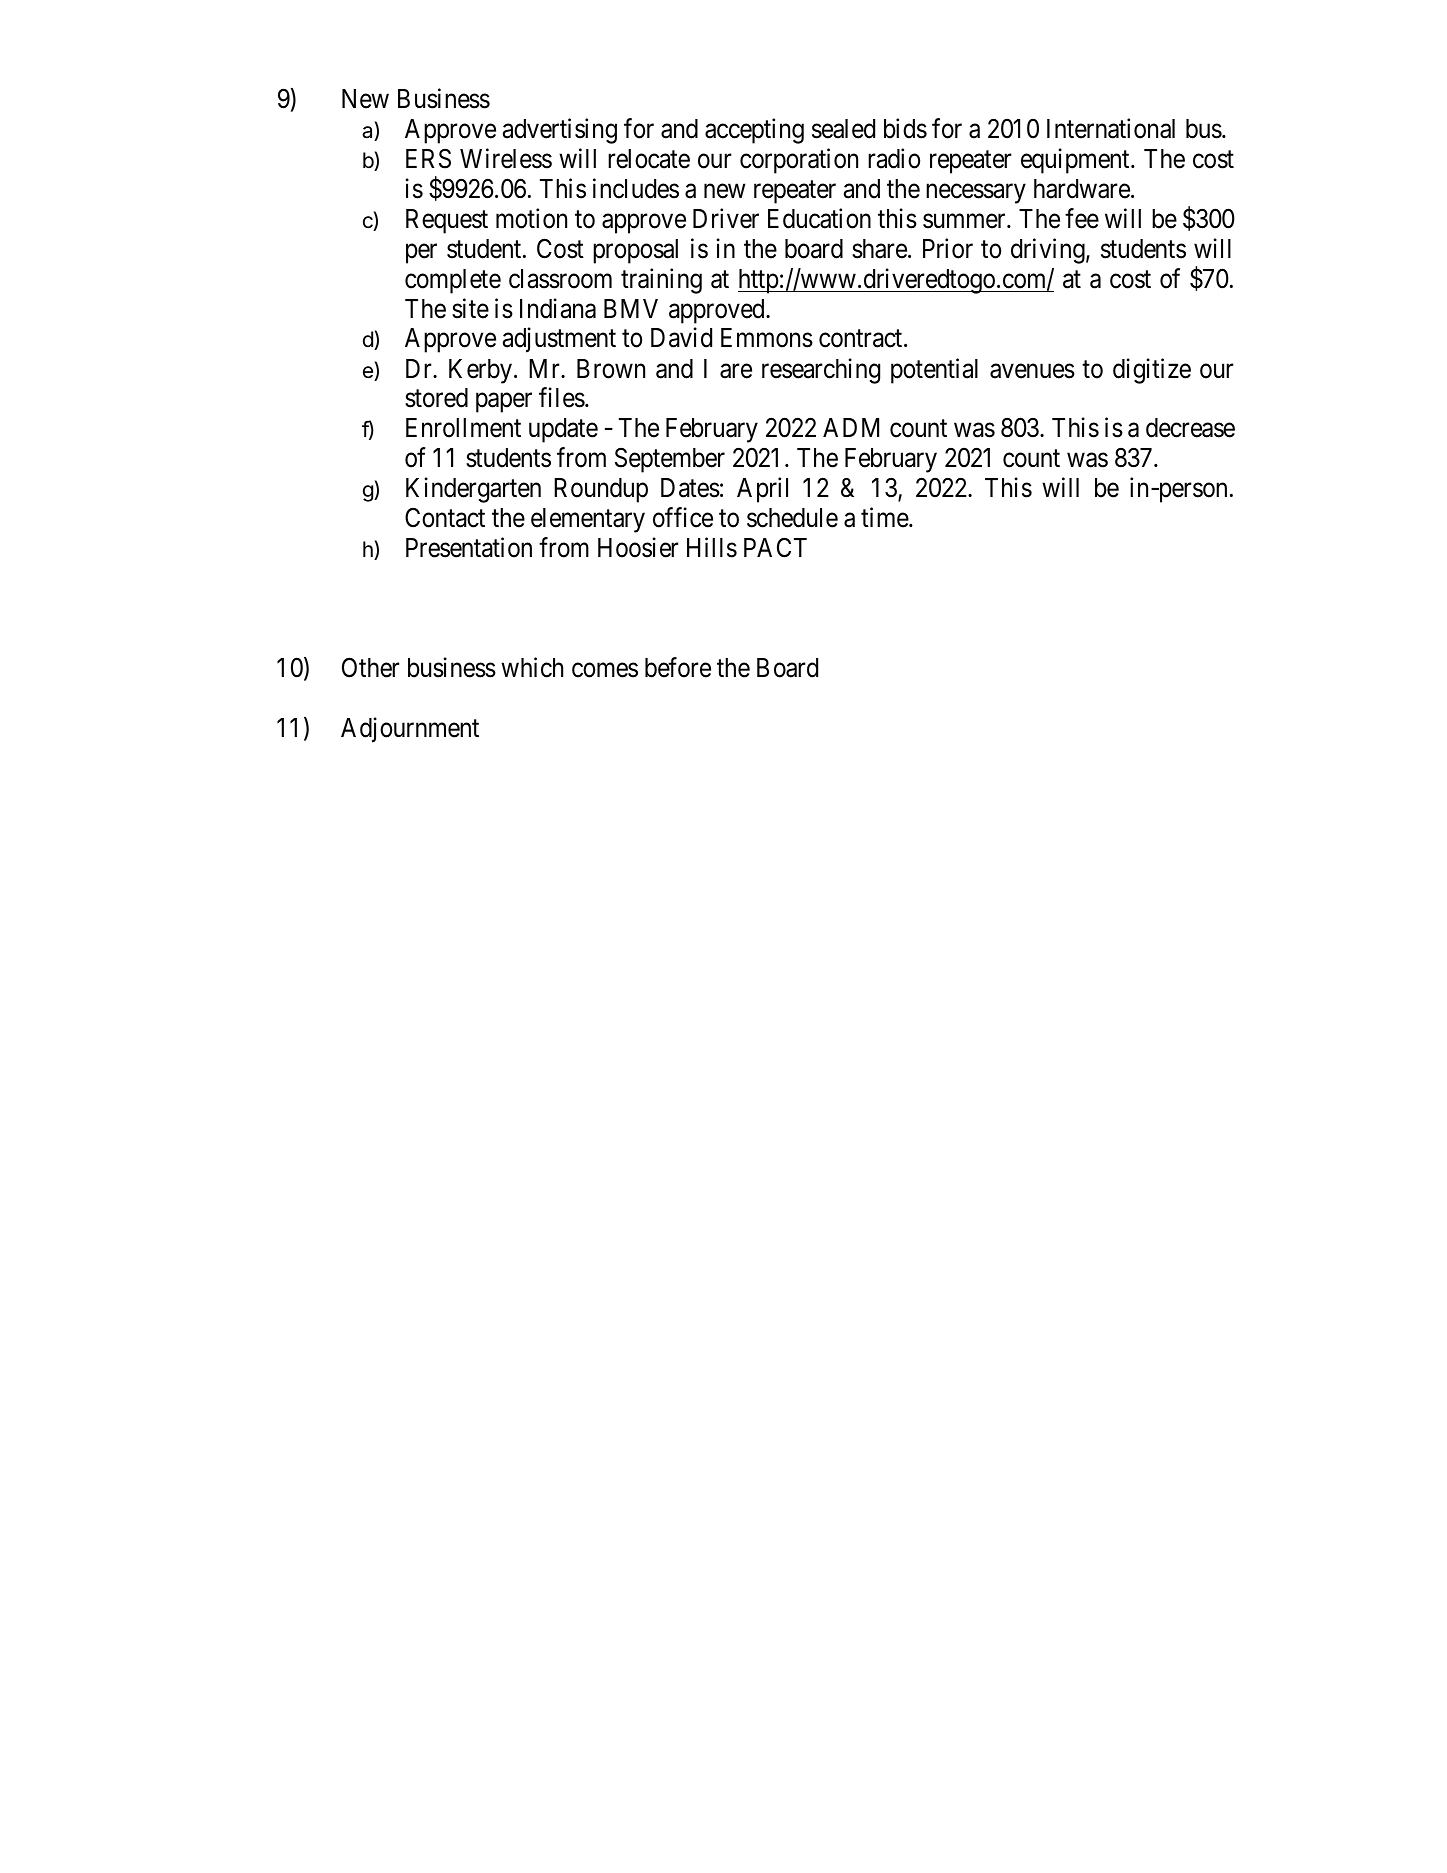  Describe the element at coordinates (469, 547) in the screenshot. I see `Presentation` at that location.
